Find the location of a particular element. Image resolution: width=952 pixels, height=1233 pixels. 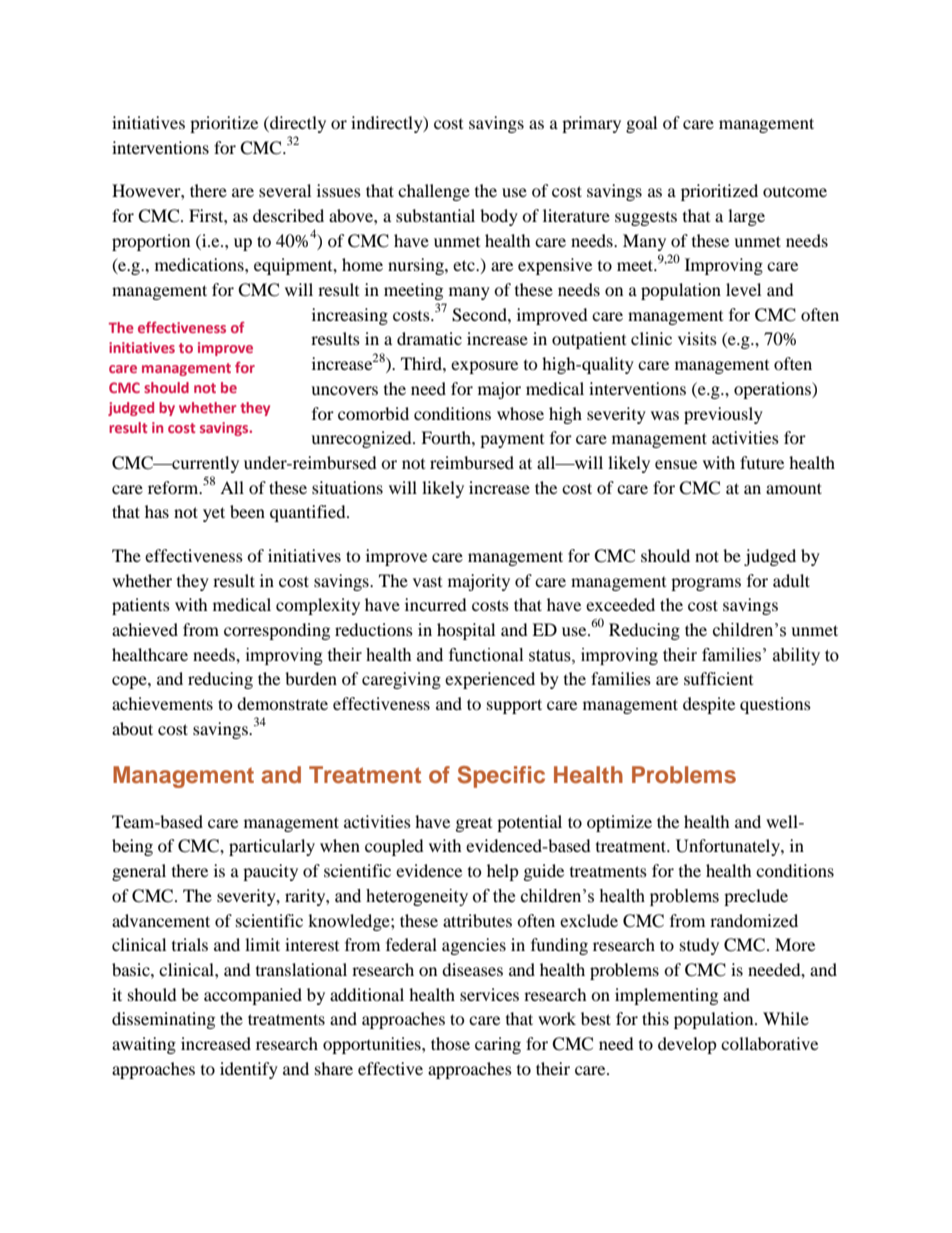

visits is located at coordinates (697, 338).
